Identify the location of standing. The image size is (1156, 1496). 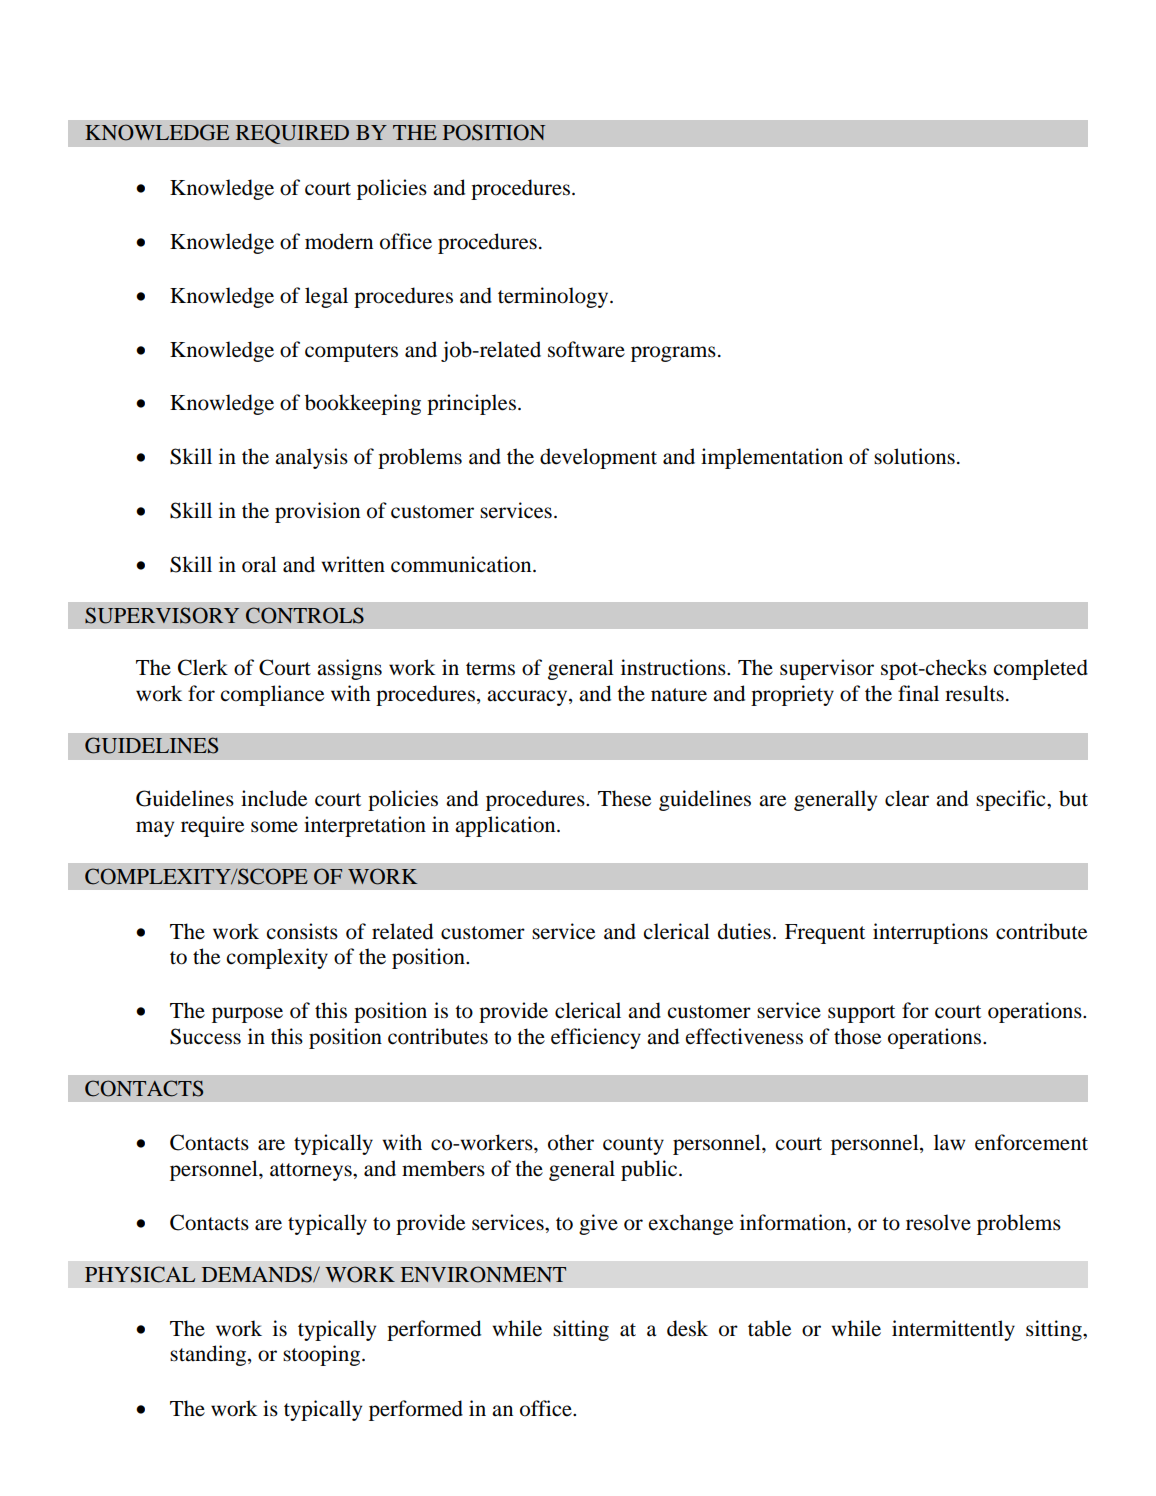
(209, 1355).
